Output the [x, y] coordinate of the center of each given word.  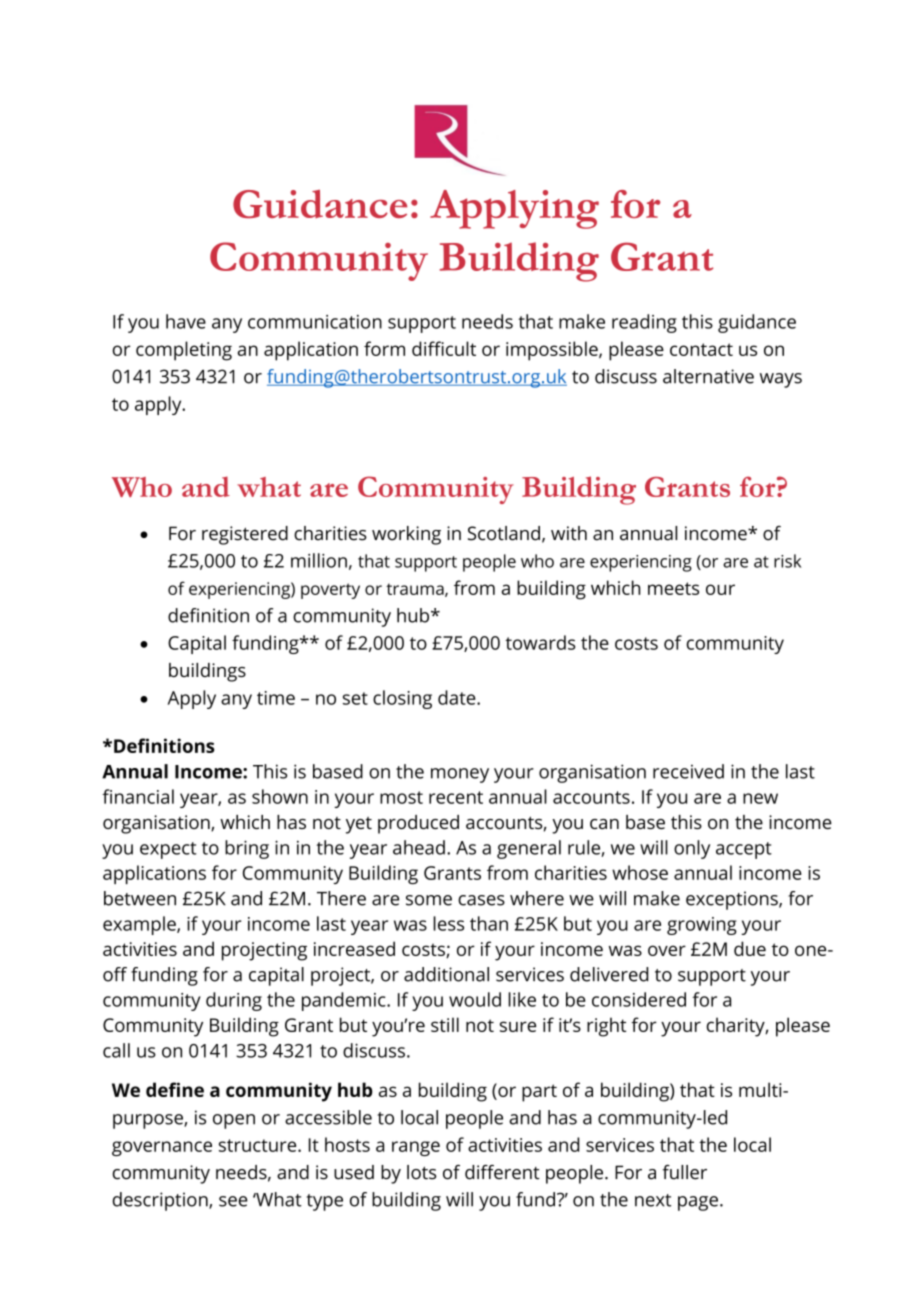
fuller [685, 1172]
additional [446, 974]
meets [673, 588]
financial [138, 796]
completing [184, 351]
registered [245, 535]
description [161, 1201]
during [234, 1001]
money [460, 775]
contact [701, 349]
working [406, 535]
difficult [444, 348]
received [688, 771]
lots [422, 1172]
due [750, 948]
